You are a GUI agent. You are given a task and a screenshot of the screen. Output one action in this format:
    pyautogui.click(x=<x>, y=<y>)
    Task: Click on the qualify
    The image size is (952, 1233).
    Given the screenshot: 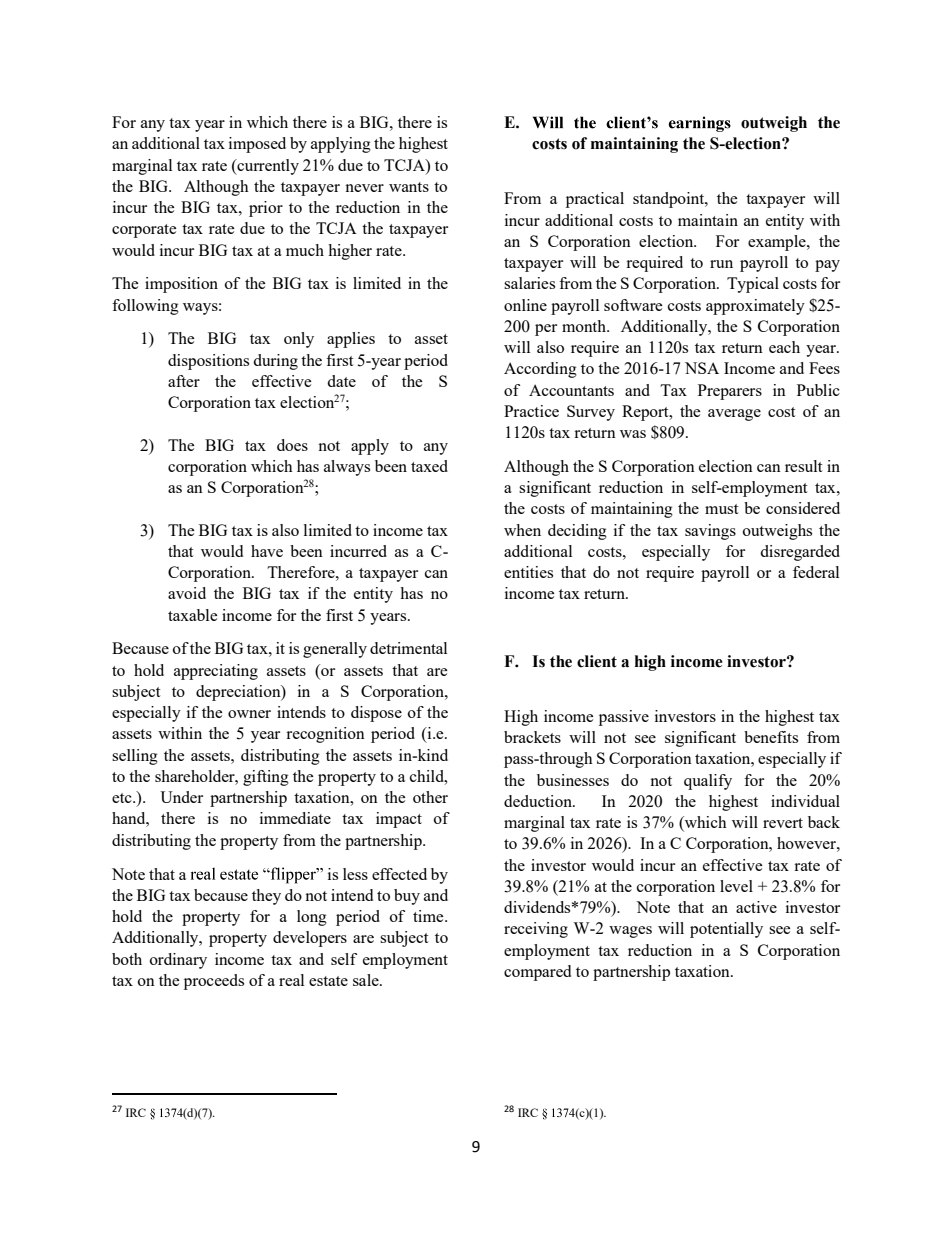 What is the action you would take?
    pyautogui.click(x=708, y=782)
